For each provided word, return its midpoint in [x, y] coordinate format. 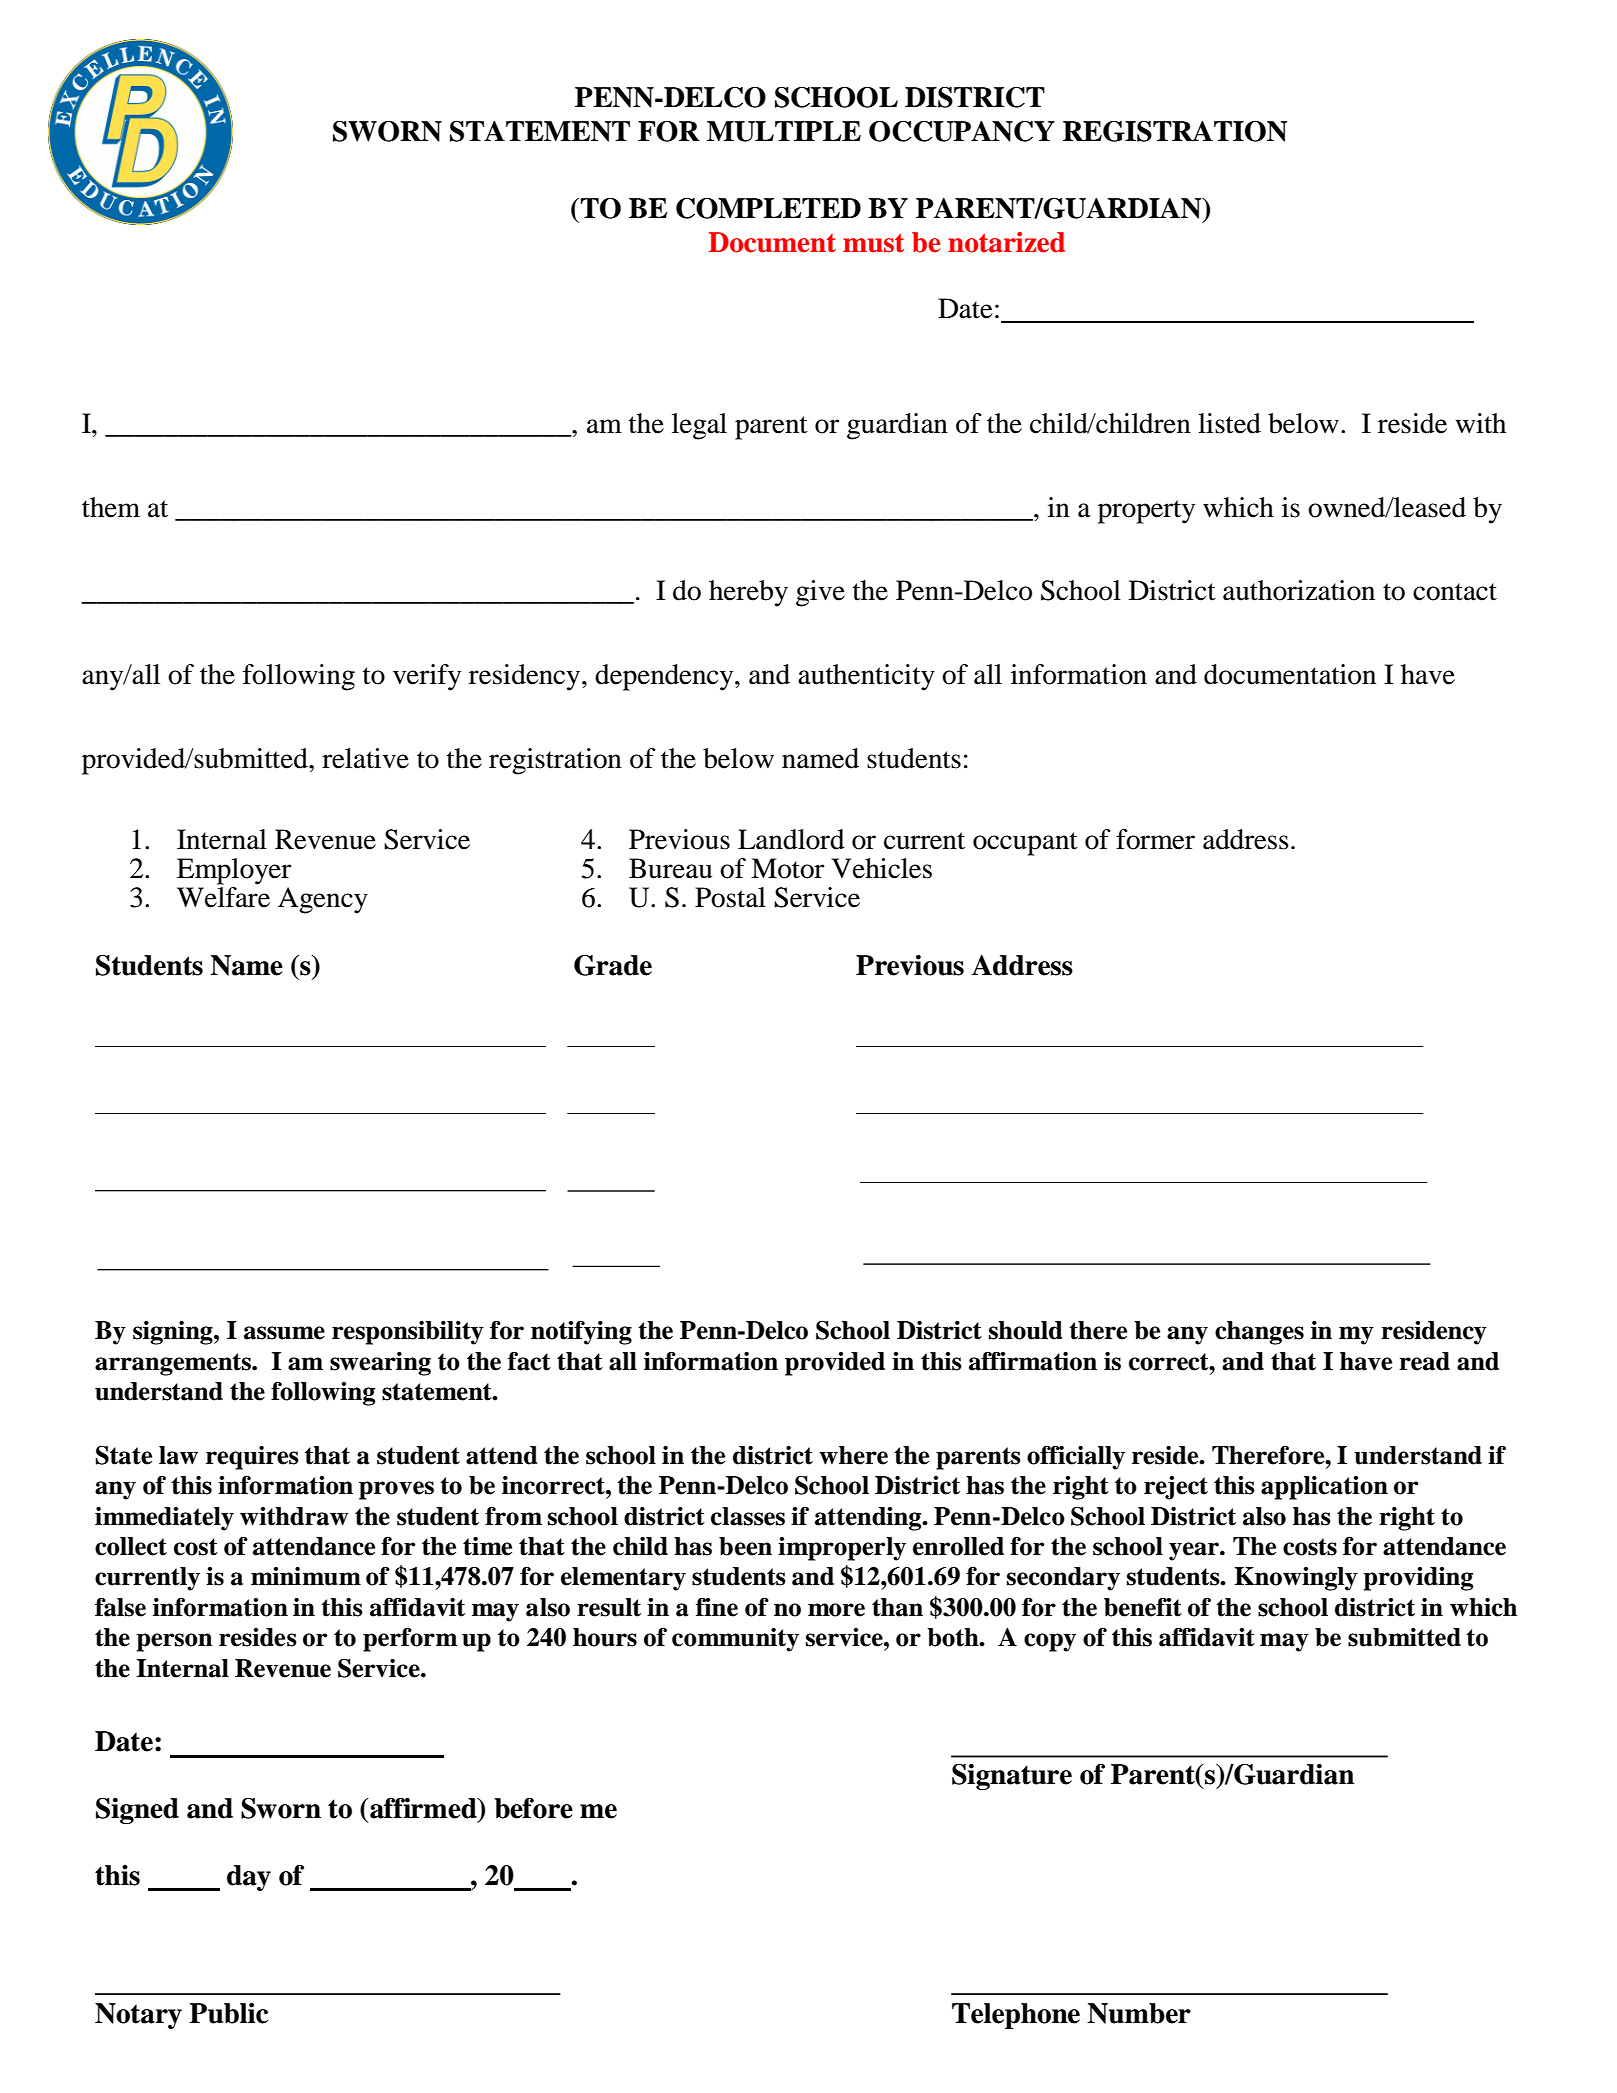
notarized [1006, 242]
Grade [613, 965]
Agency [323, 900]
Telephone [1016, 2016]
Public [228, 2013]
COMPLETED [768, 208]
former [1155, 839]
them [111, 507]
